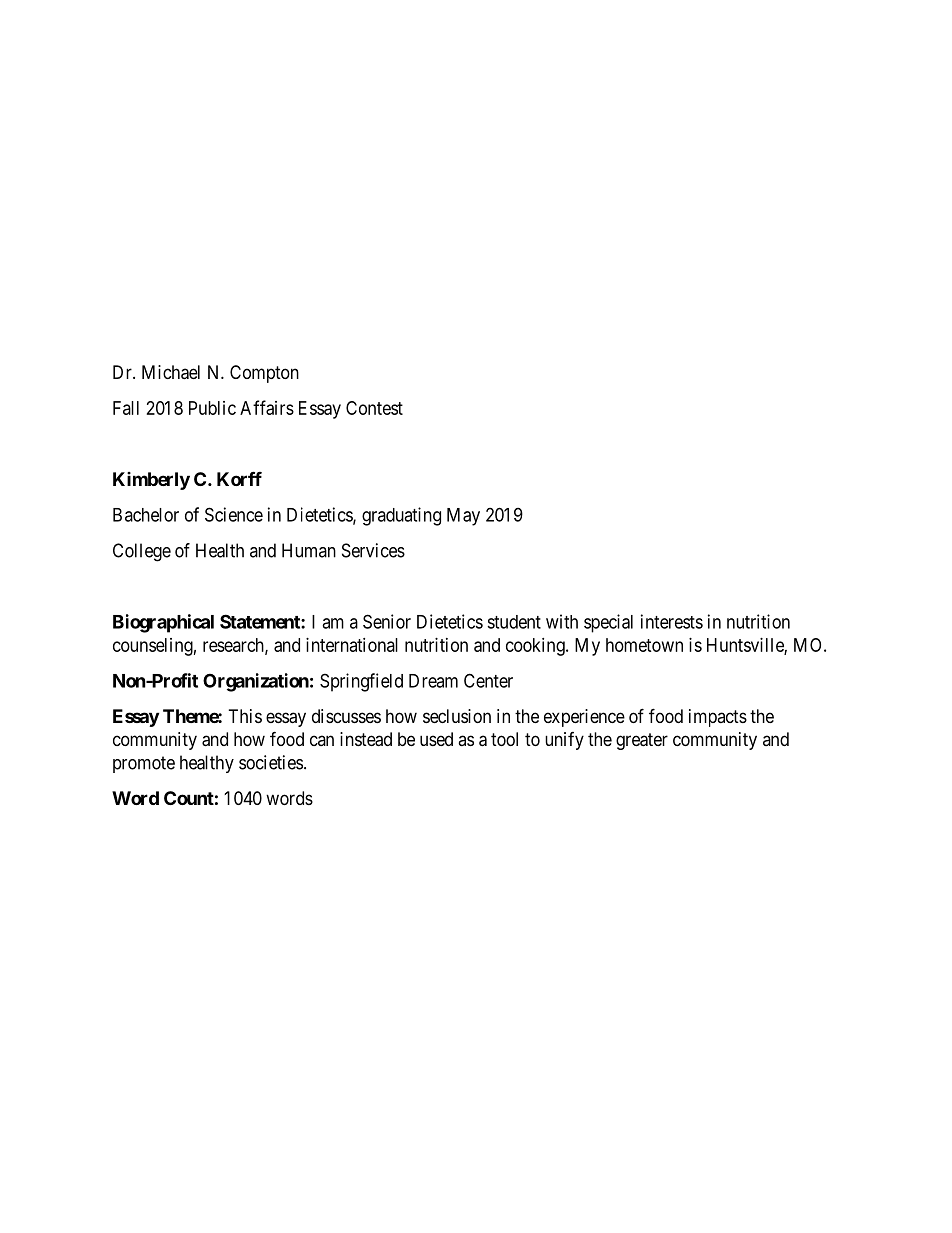 This image has width=952, height=1233. I want to click on Contest, so click(374, 408).
